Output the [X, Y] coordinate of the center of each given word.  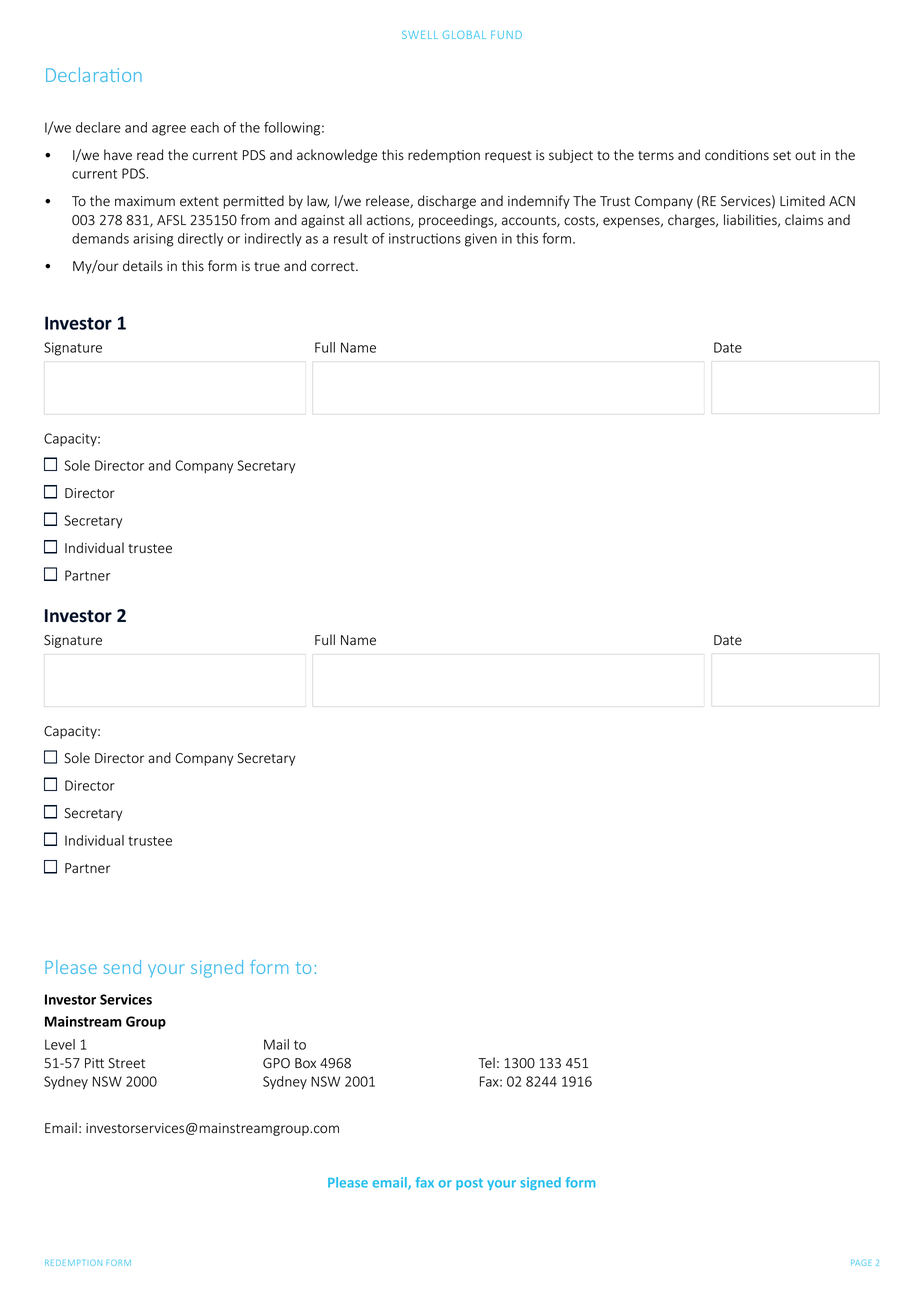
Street [126, 1063]
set [782, 156]
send [122, 967]
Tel [486, 1063]
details [143, 266]
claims [804, 220]
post [469, 1184]
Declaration [94, 74]
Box [305, 1063]
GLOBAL [464, 35]
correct [334, 267]
